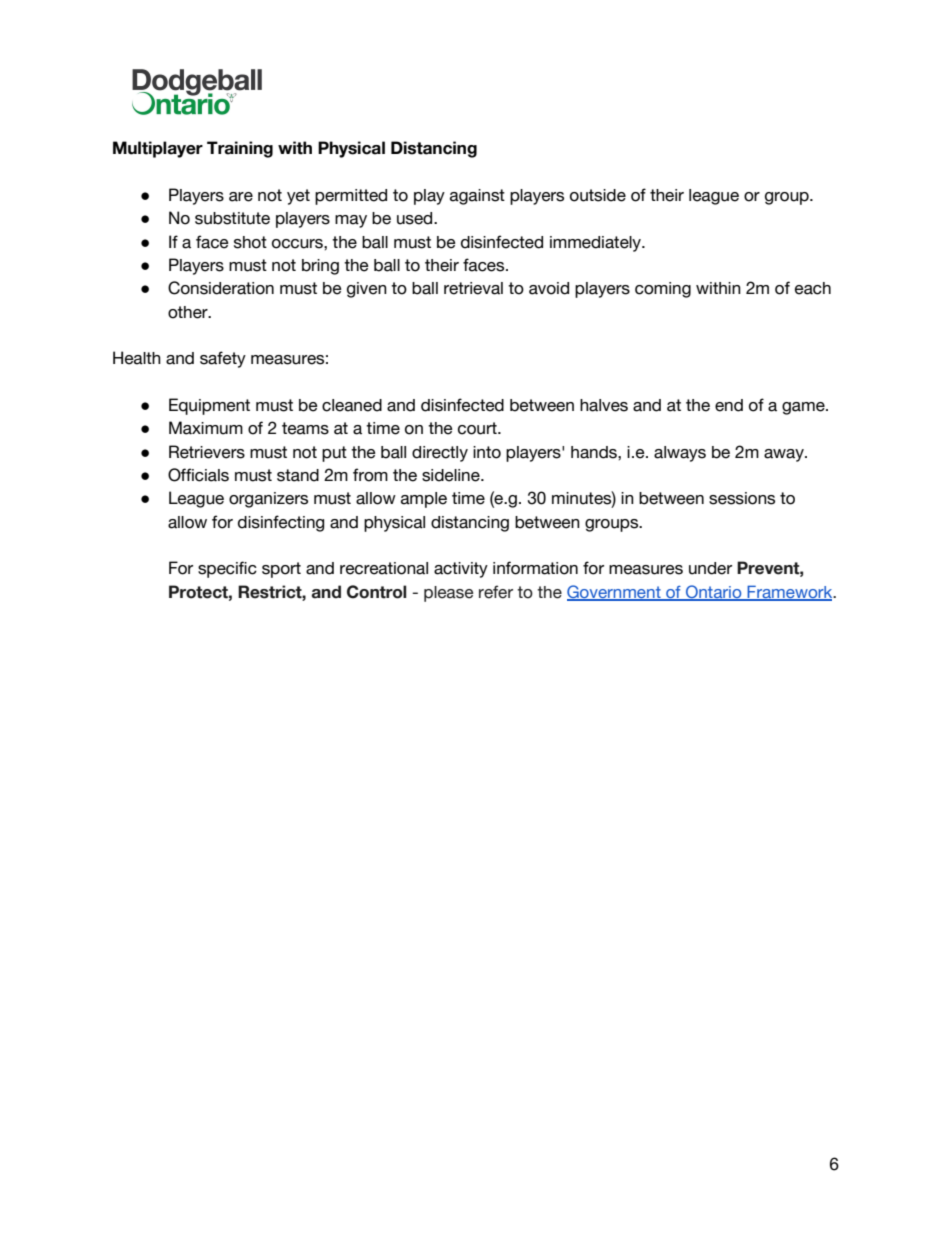  Describe the element at coordinates (268, 500) in the page. I see `organizers` at that location.
